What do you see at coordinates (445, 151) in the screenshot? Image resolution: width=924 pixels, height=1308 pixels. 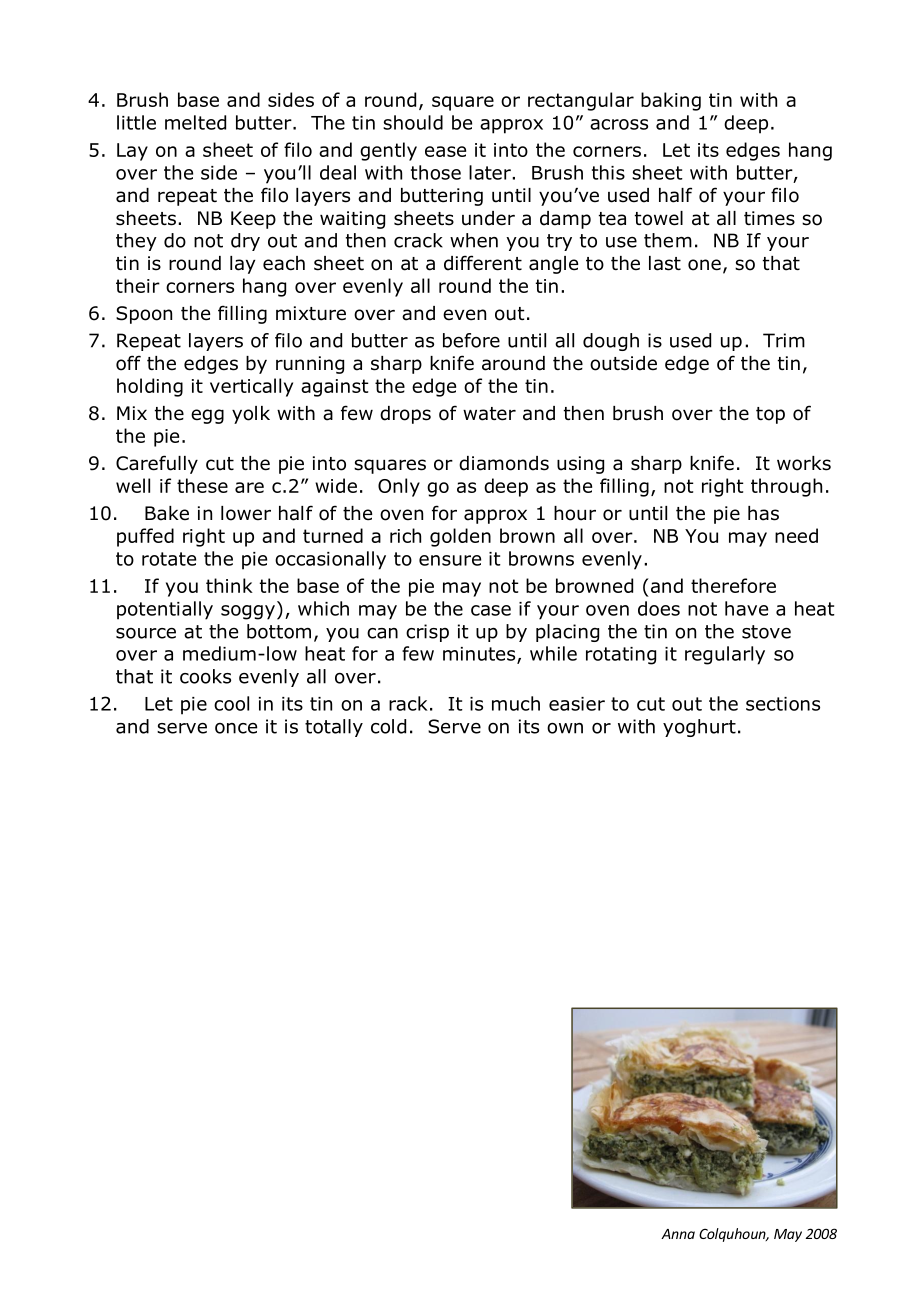 I see `ease` at bounding box center [445, 151].
